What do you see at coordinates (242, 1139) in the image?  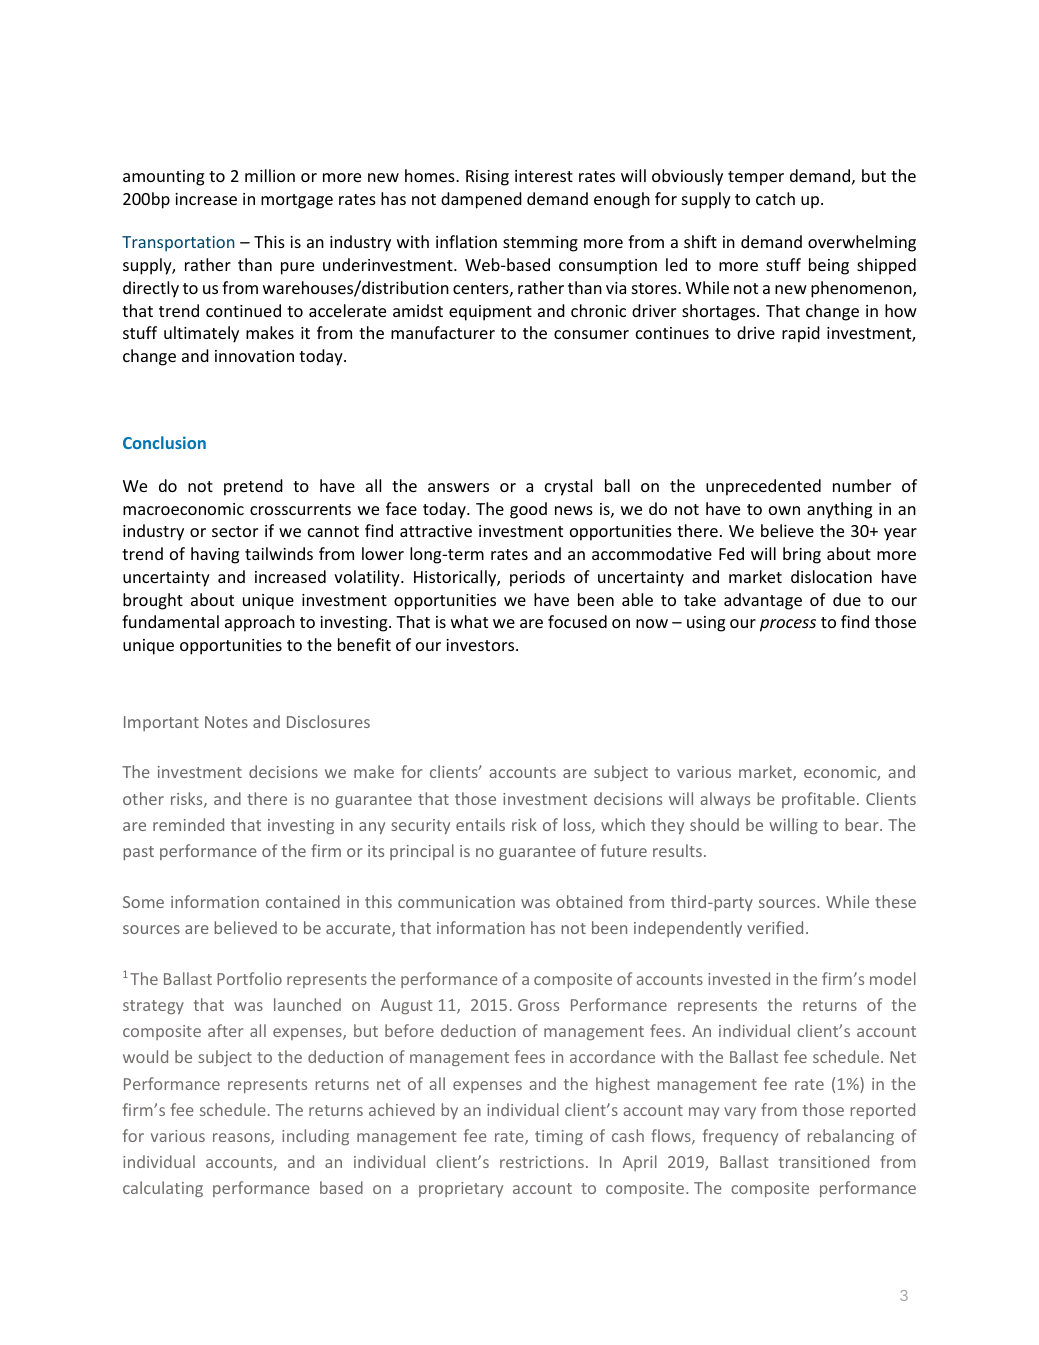 I see `reasons` at bounding box center [242, 1139].
